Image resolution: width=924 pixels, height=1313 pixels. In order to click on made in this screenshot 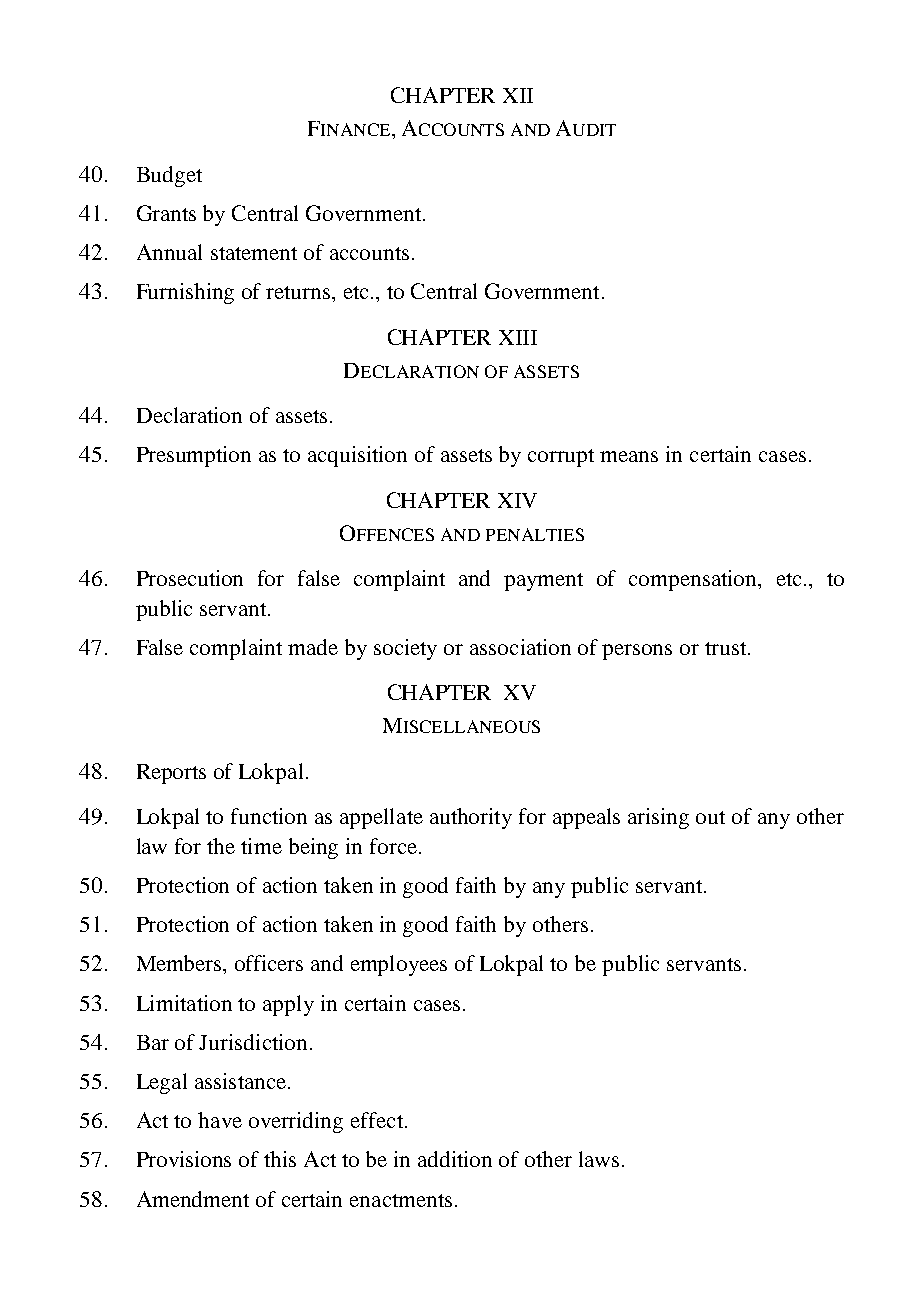, I will do `click(313, 647)`.
